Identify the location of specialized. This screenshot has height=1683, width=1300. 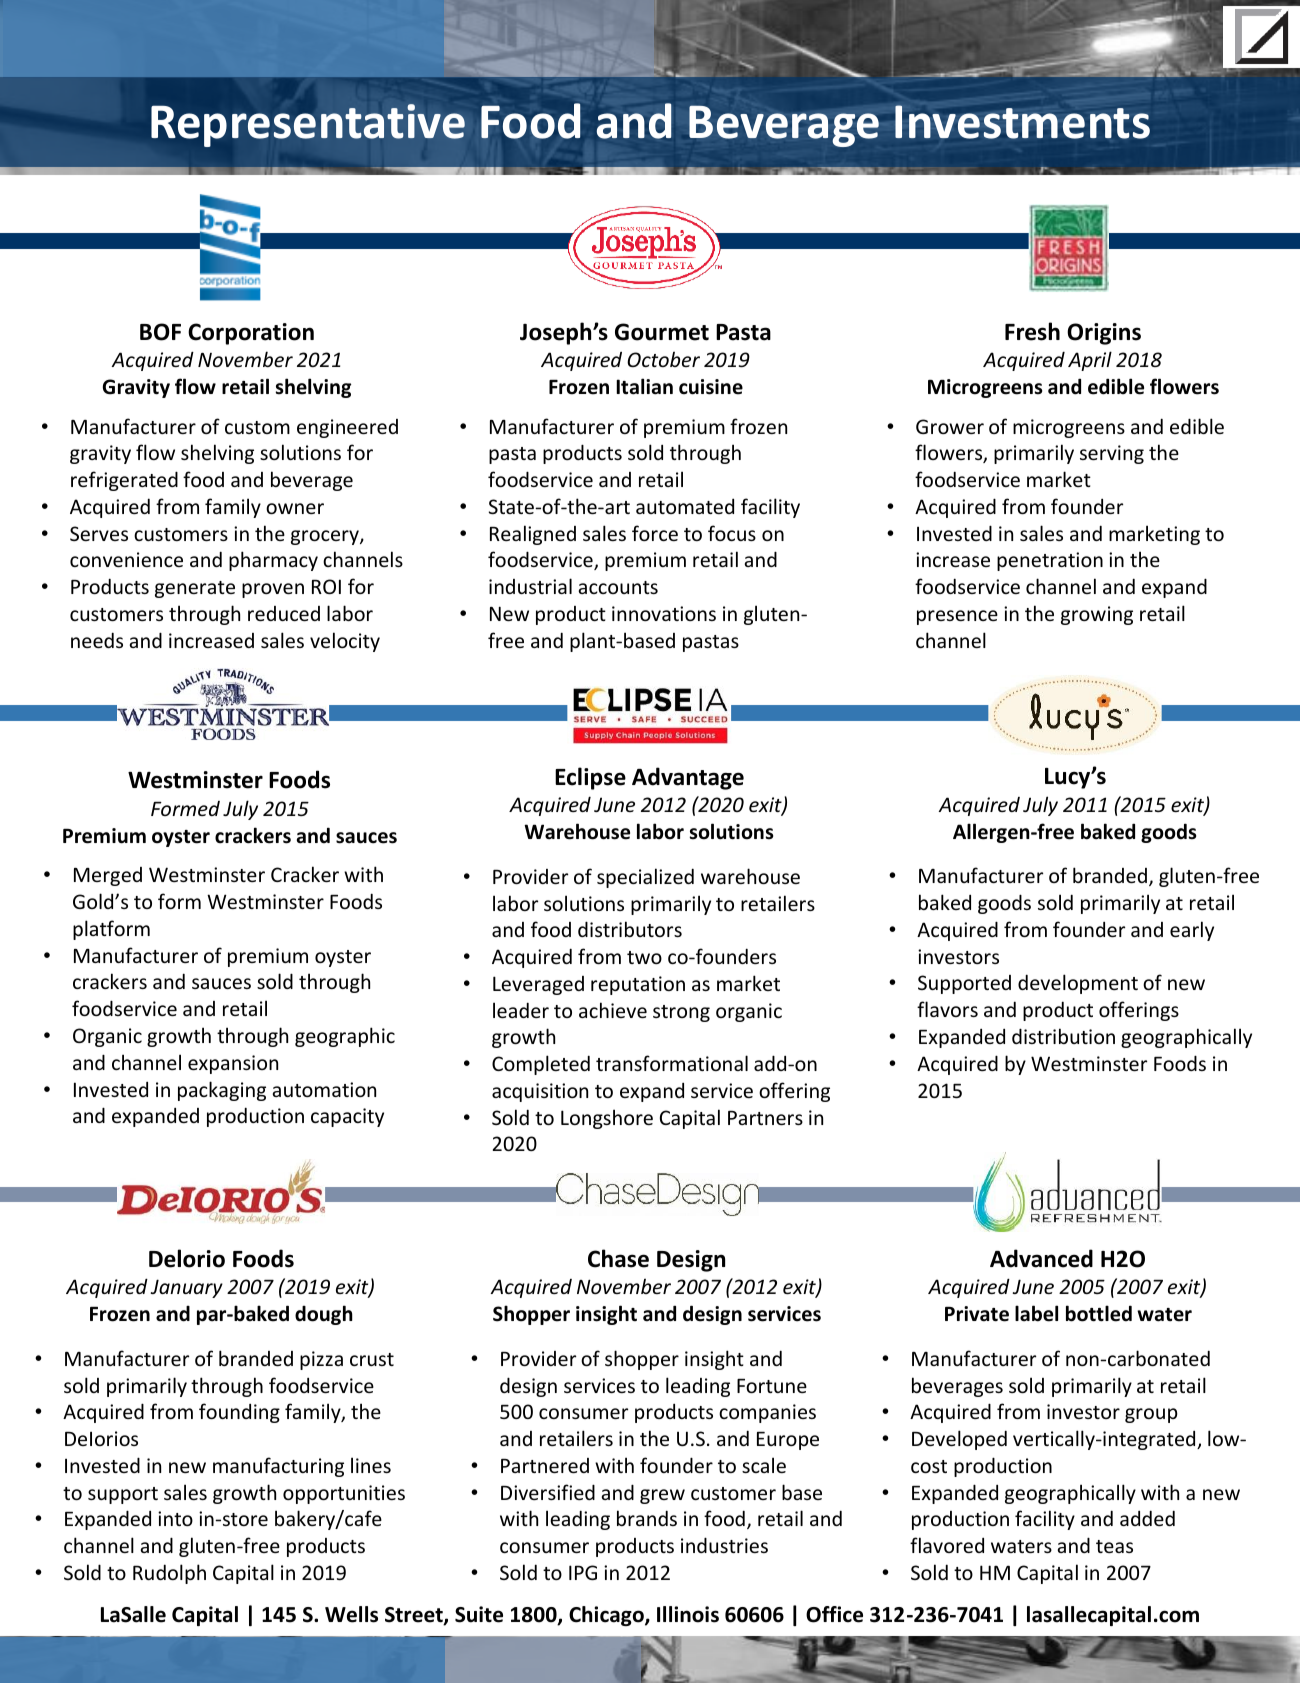
(645, 878).
